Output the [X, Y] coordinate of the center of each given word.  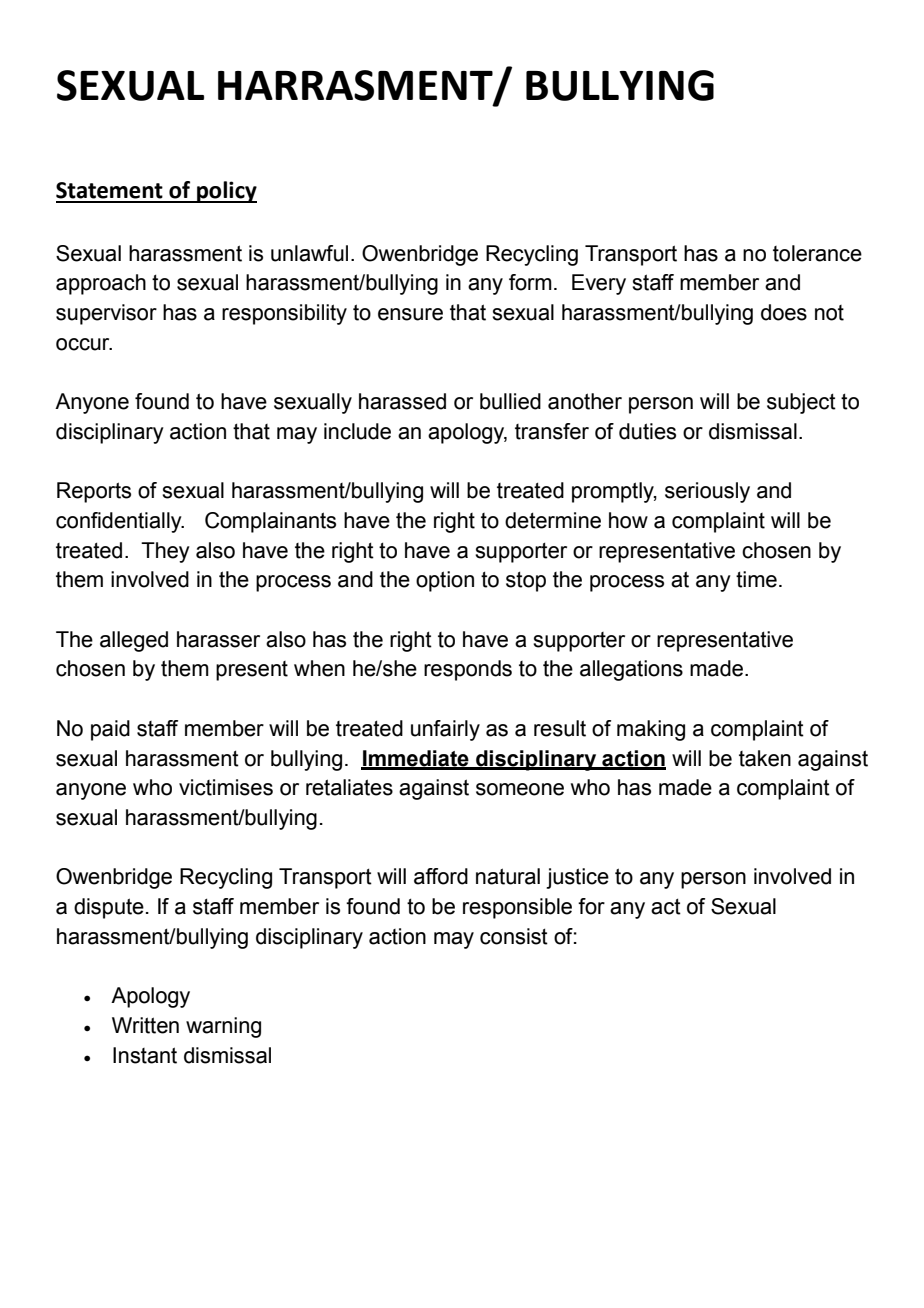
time [756, 579]
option [445, 581]
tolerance [817, 253]
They [165, 552]
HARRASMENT [356, 86]
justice [577, 878]
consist [514, 936]
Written [145, 1025]
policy [226, 192]
